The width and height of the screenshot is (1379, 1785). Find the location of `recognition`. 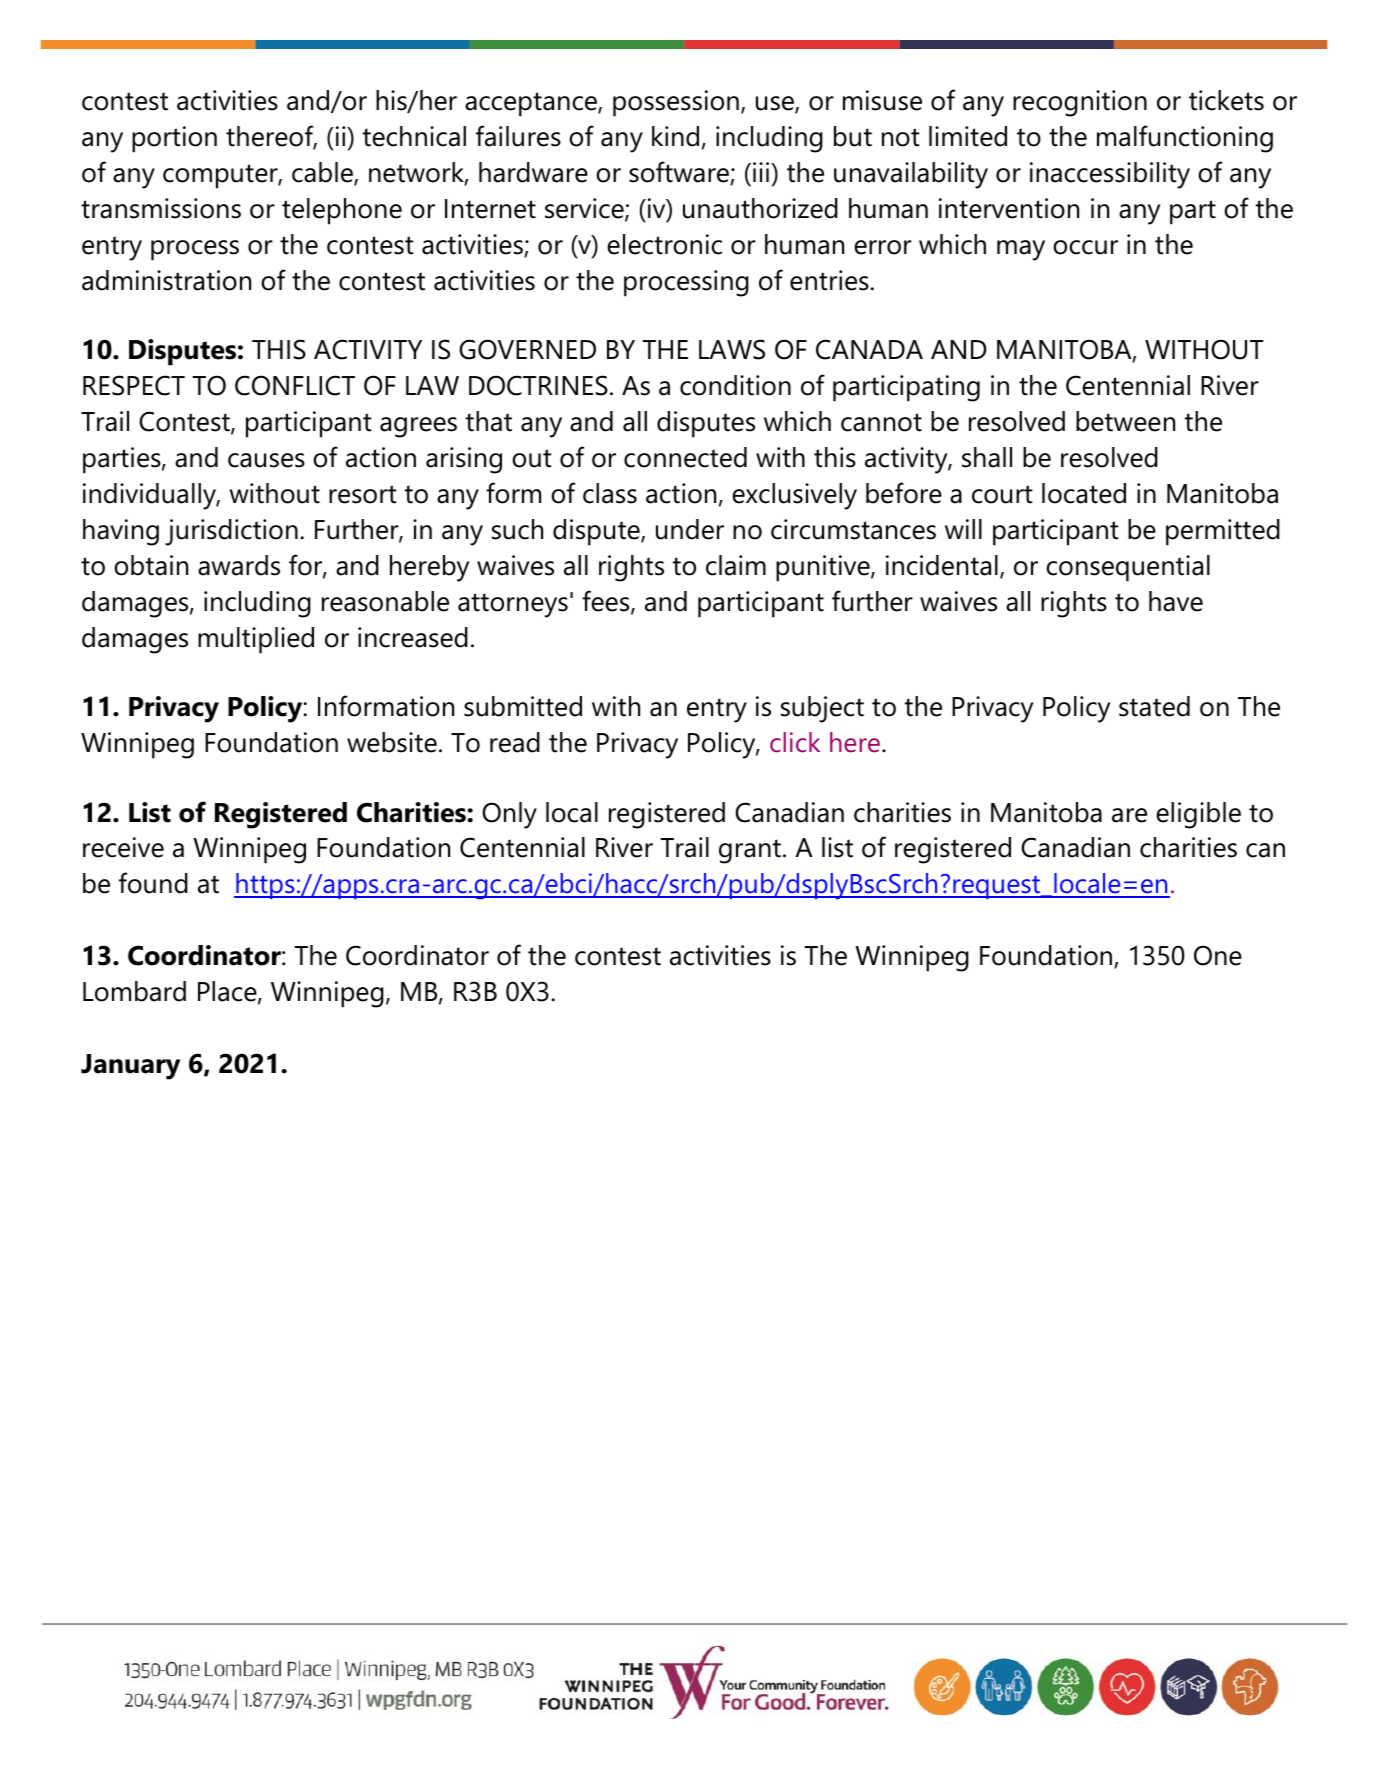

recognition is located at coordinates (1080, 103).
